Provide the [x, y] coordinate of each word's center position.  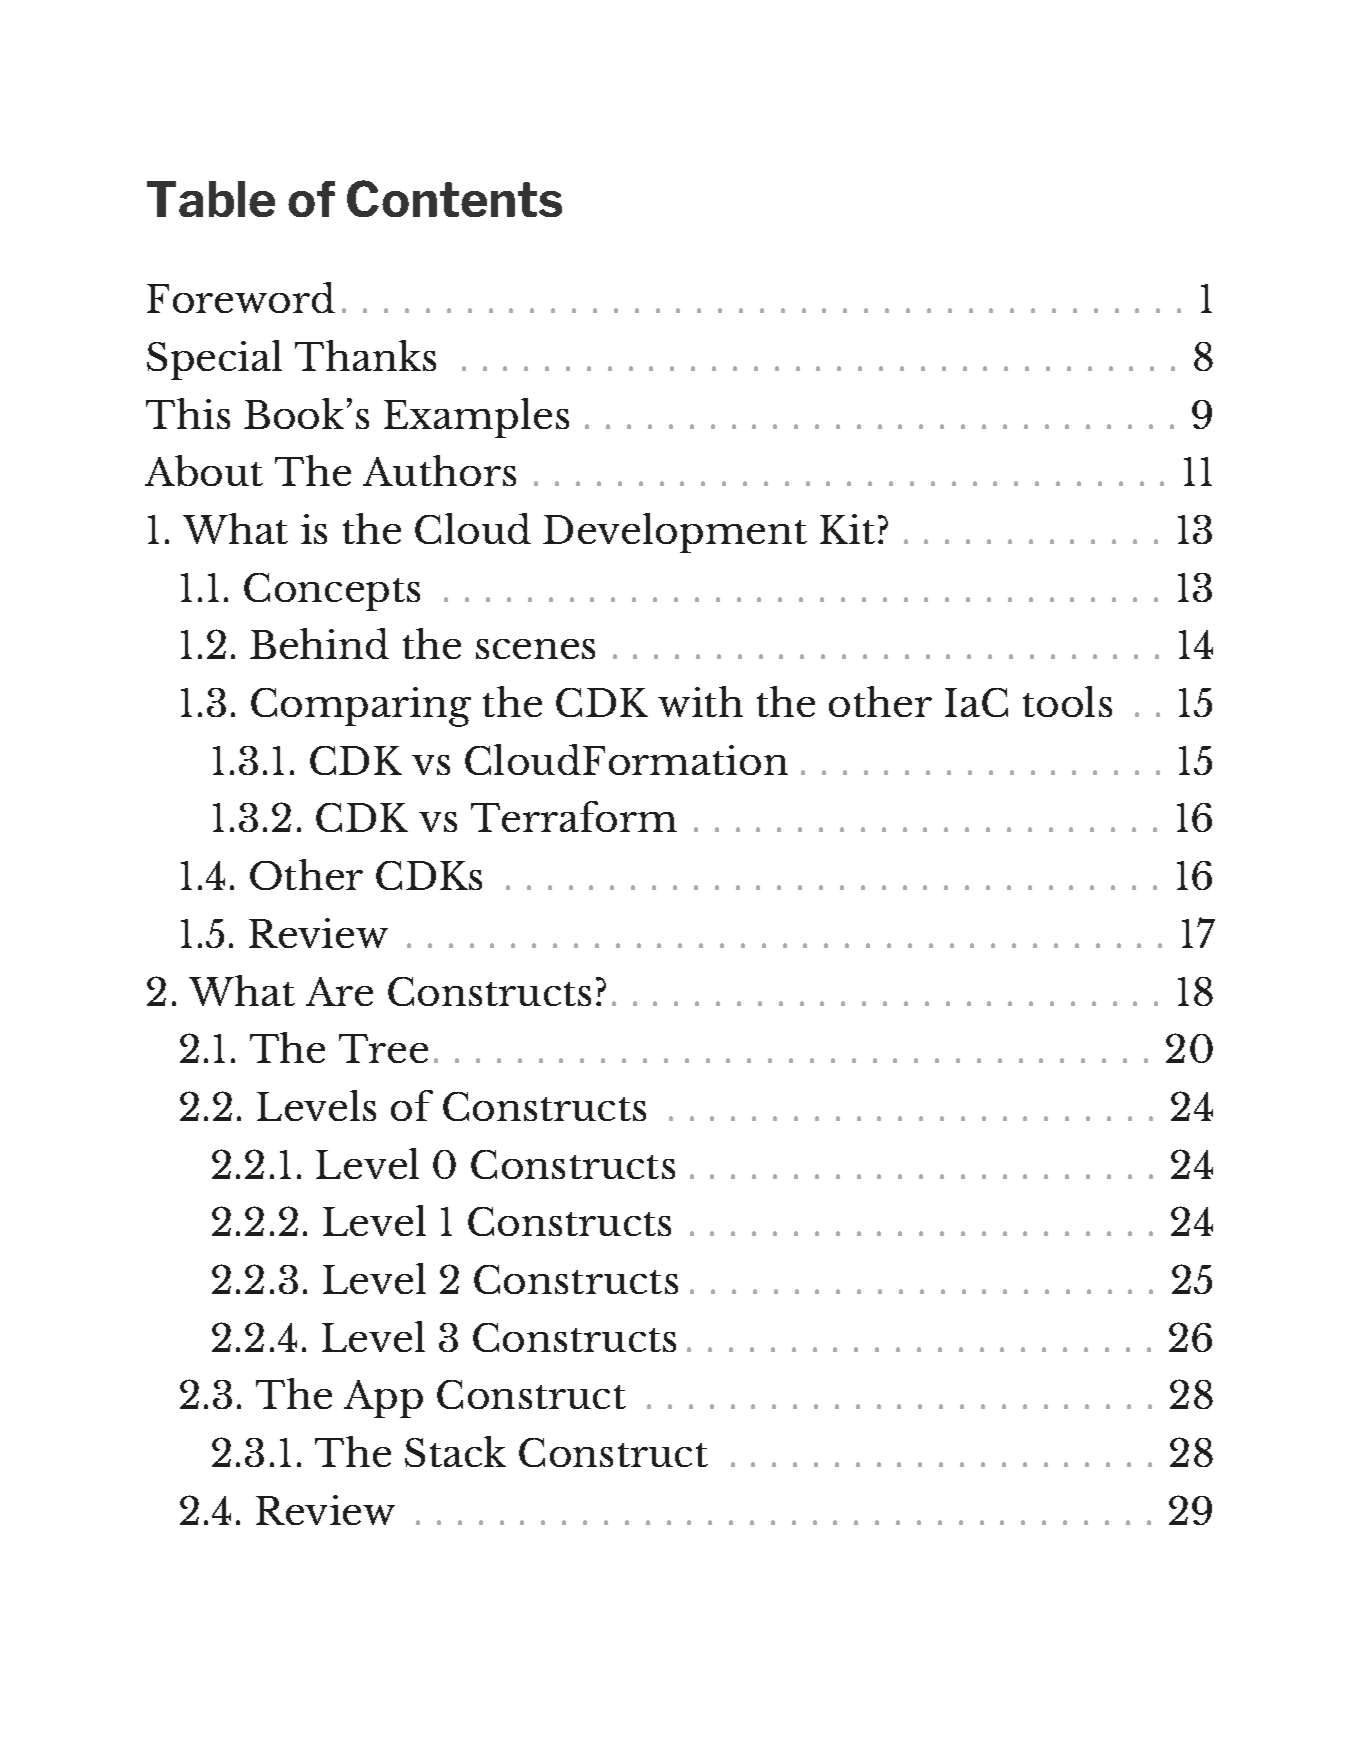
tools [1067, 701]
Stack [455, 1451]
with [700, 701]
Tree [383, 1048]
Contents [454, 198]
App [383, 1399]
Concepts [332, 592]
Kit [847, 529]
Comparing [361, 707]
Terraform [574, 816]
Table [211, 199]
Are [339, 991]
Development [675, 533]
